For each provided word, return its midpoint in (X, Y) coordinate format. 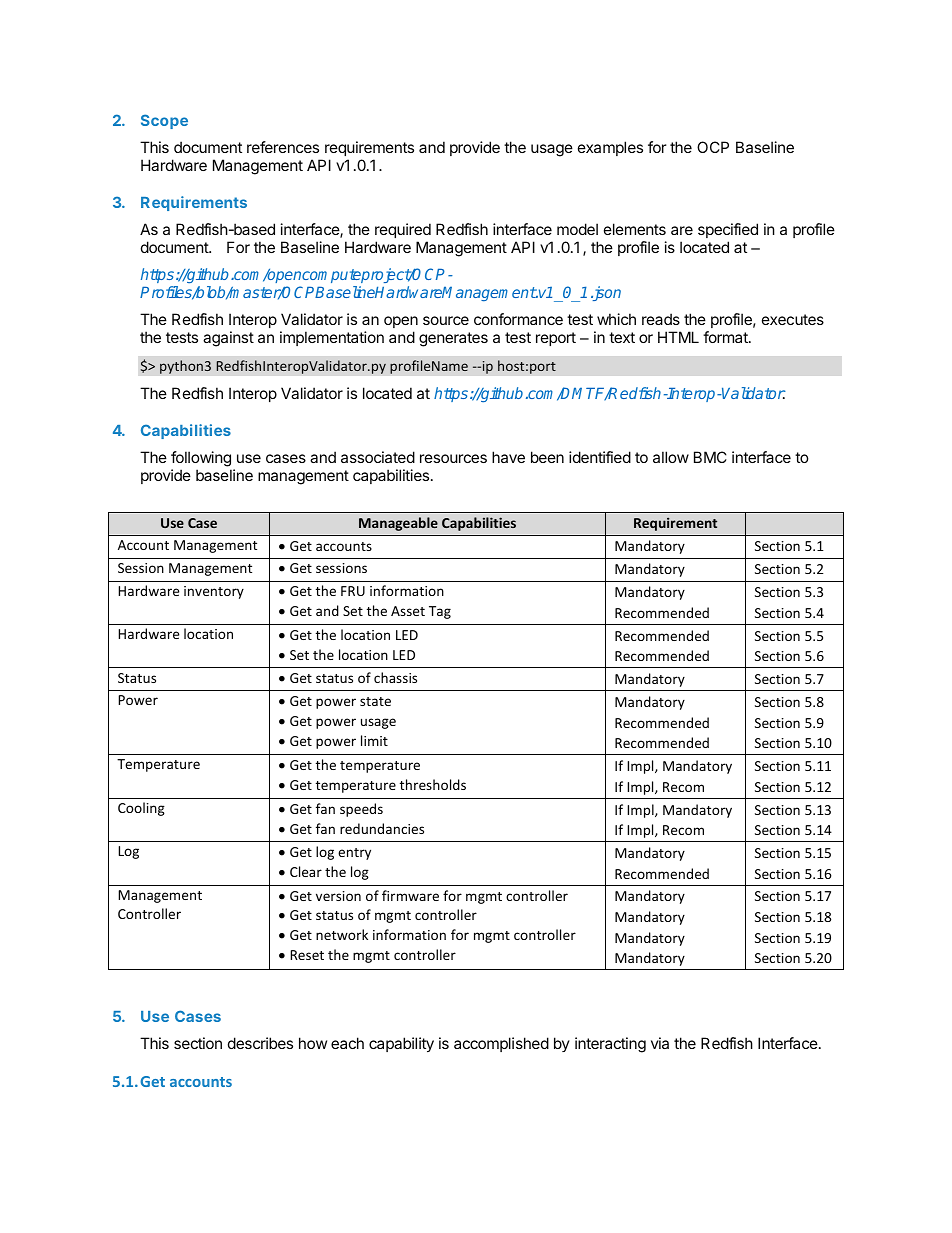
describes (260, 1043)
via (660, 1043)
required (403, 230)
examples (610, 148)
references (283, 147)
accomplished (501, 1044)
